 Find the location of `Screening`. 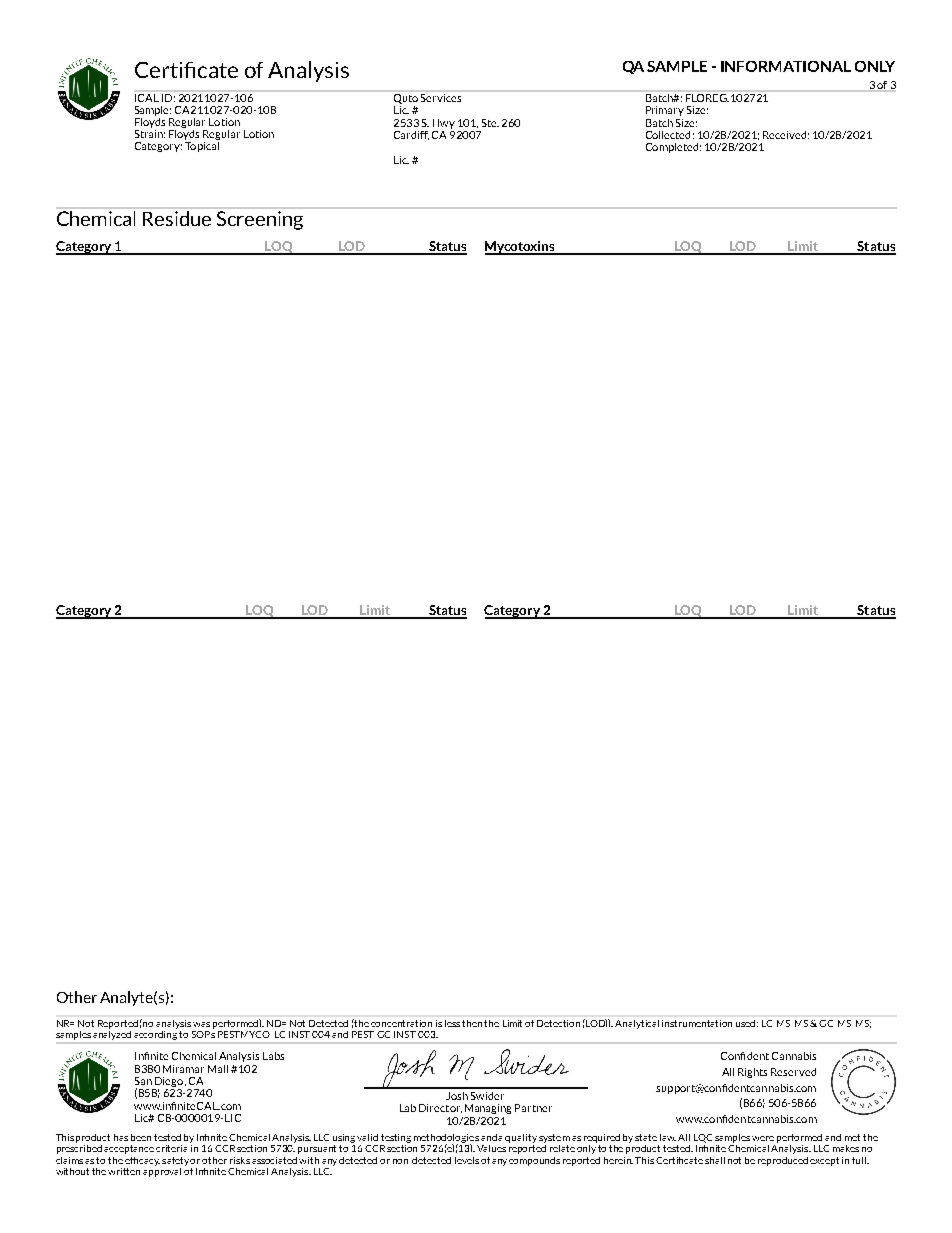

Screening is located at coordinates (260, 220).
